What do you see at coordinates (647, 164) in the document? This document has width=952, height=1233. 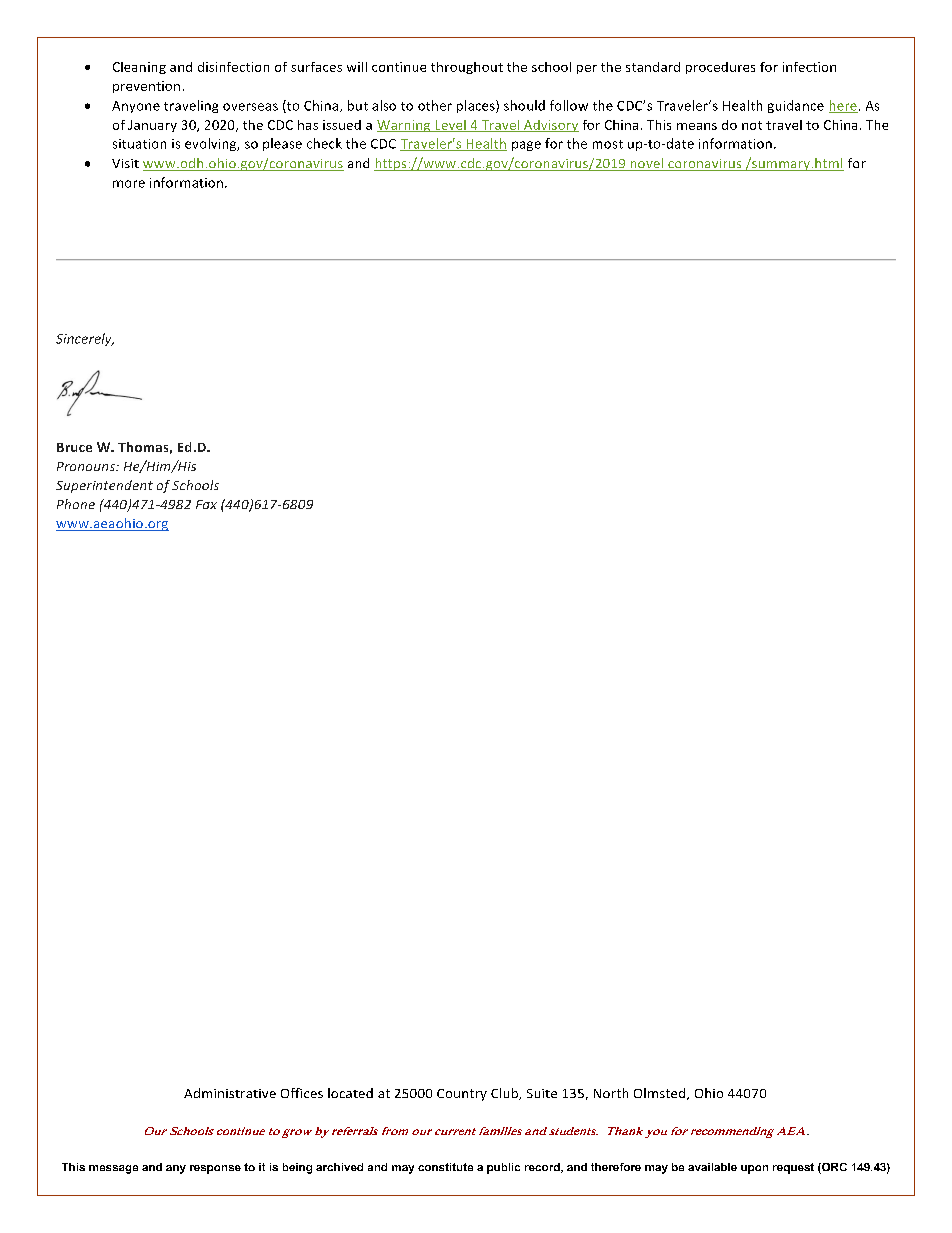 I see `novel` at bounding box center [647, 164].
